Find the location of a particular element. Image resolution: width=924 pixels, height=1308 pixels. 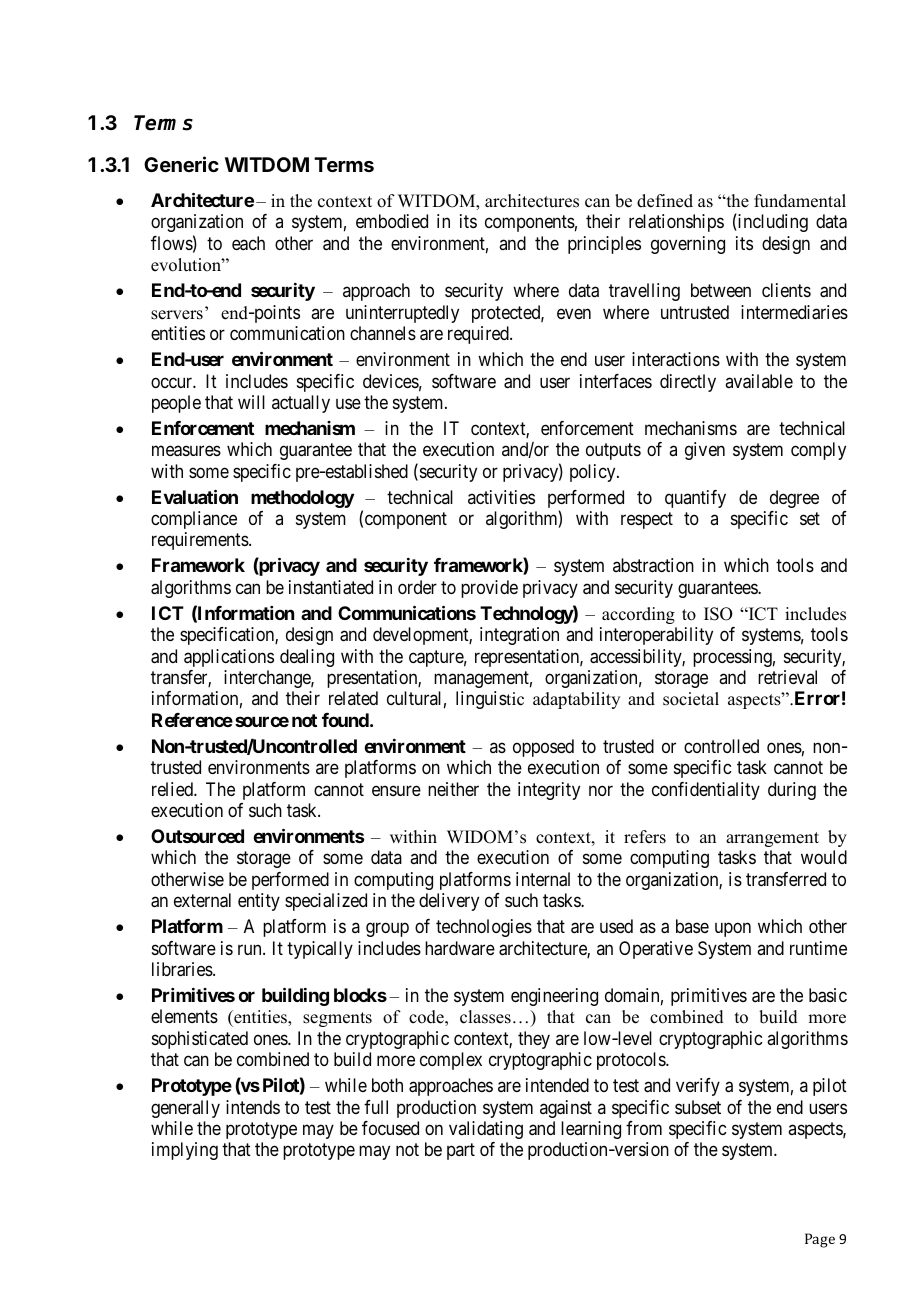

embodied is located at coordinates (392, 221).
